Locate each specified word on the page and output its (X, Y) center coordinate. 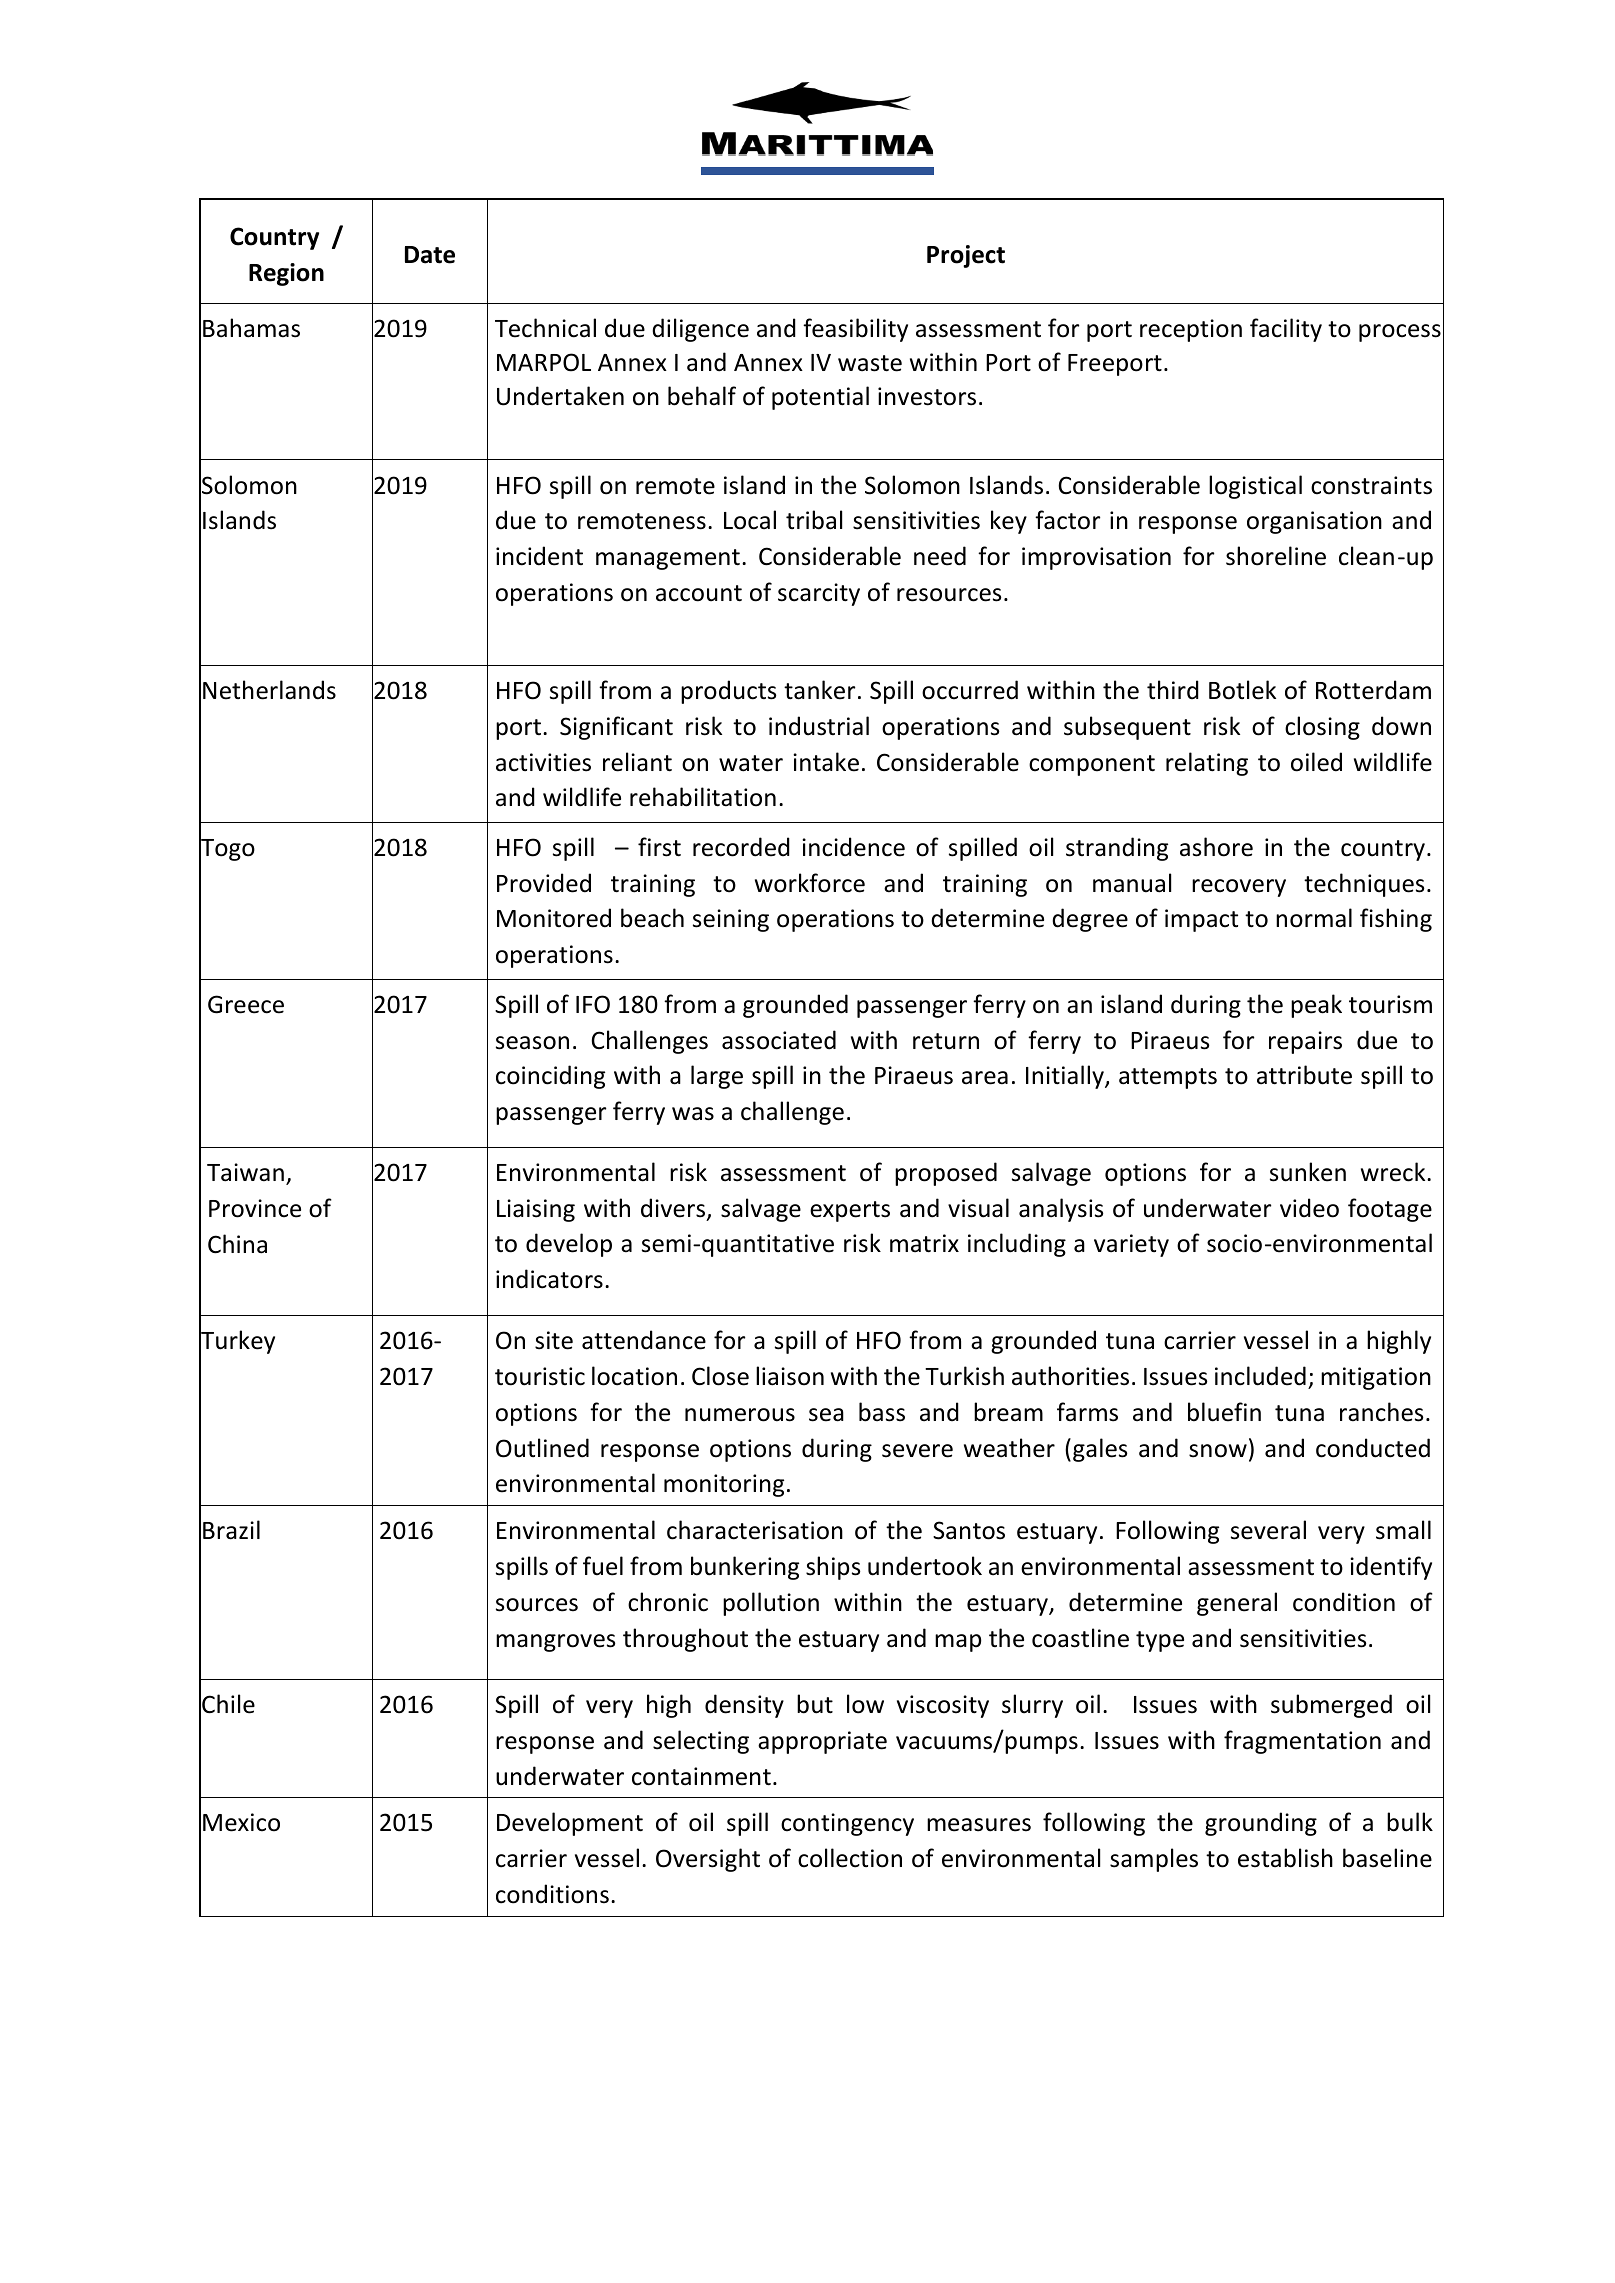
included (1260, 1376)
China (237, 1244)
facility (1286, 330)
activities (543, 762)
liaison (790, 1376)
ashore (1216, 847)
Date (430, 255)
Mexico (241, 1822)
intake (826, 762)
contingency (847, 1824)
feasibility (855, 330)
